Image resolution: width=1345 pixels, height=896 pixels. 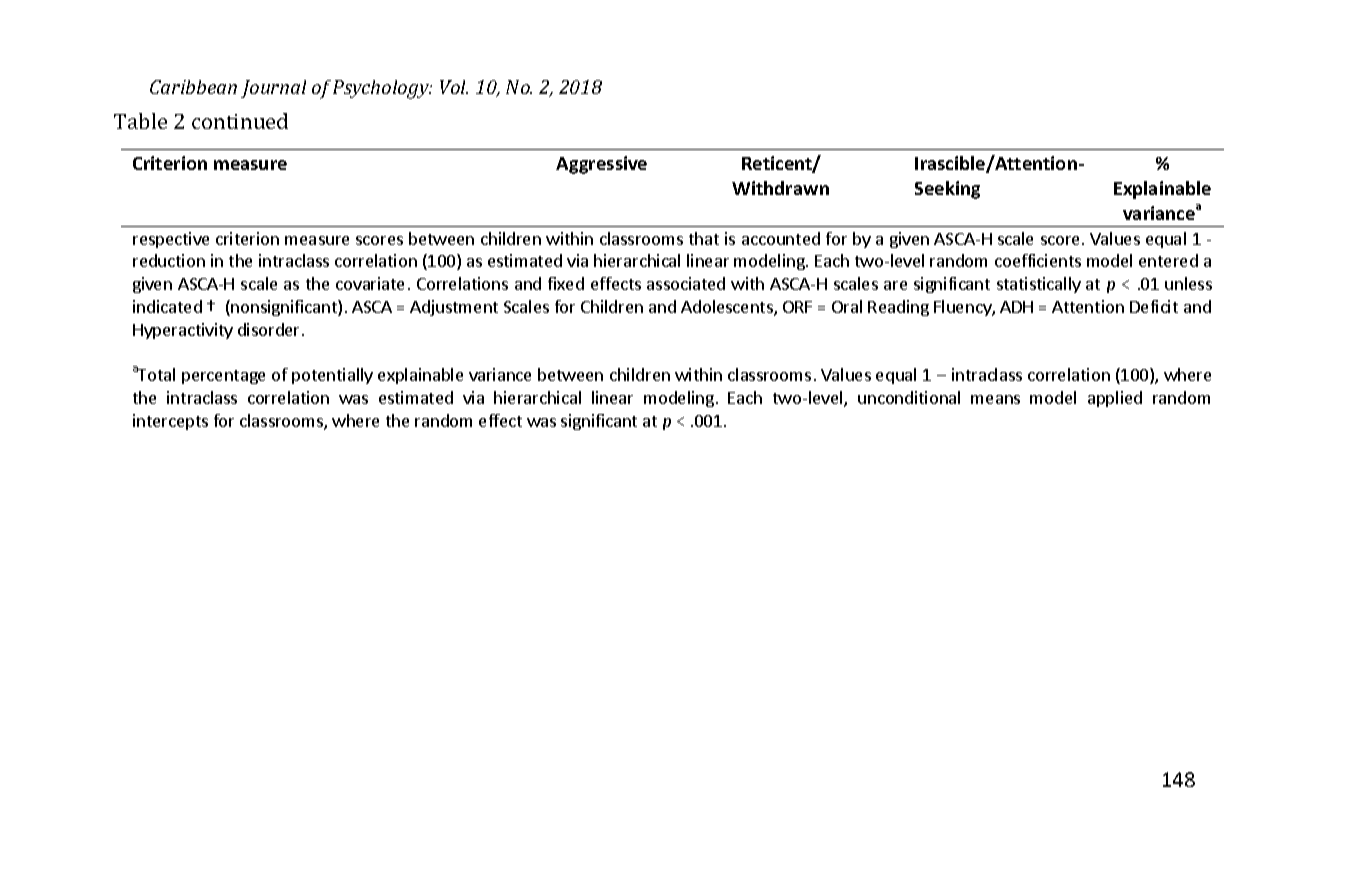 What do you see at coordinates (270, 329) in the screenshot?
I see `disorder` at bounding box center [270, 329].
